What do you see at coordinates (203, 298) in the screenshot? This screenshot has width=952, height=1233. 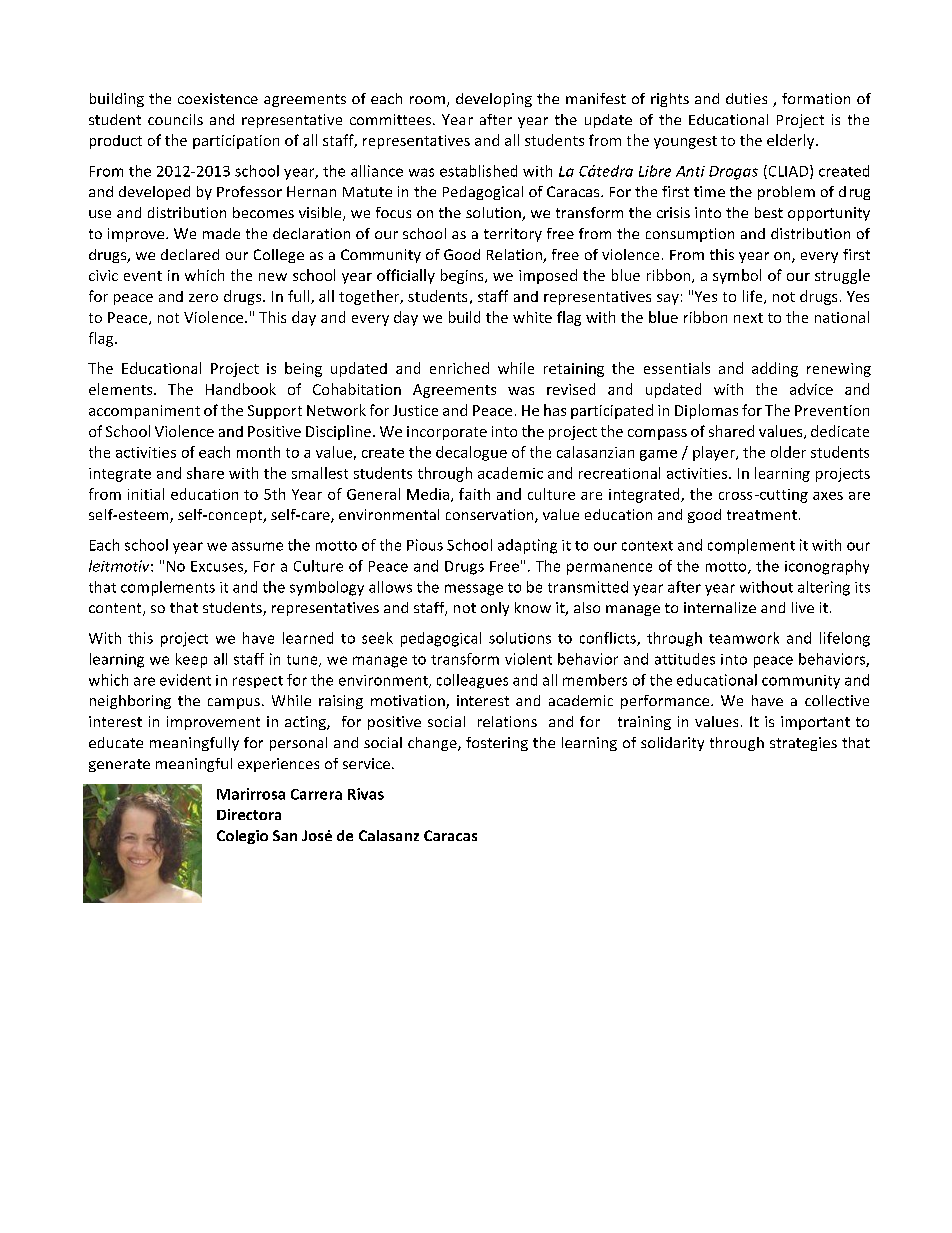 I see `zero` at bounding box center [203, 298].
